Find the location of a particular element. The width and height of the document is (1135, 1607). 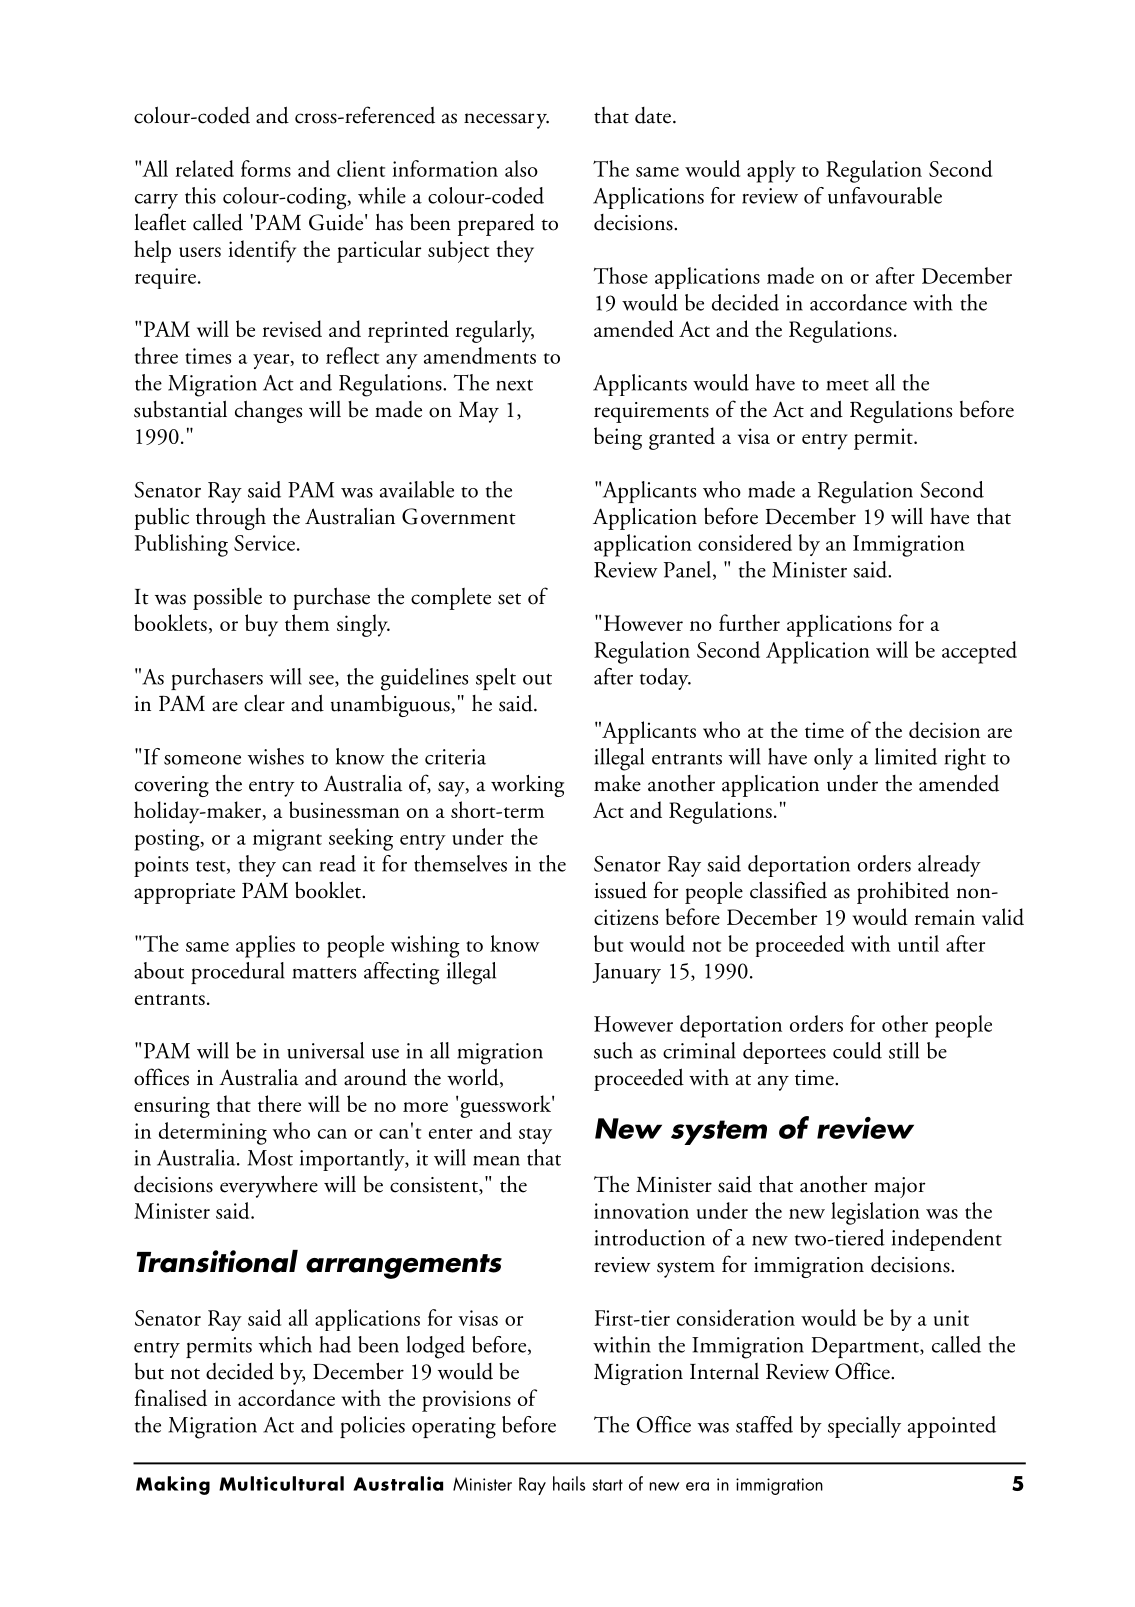

issued is located at coordinates (620, 890).
